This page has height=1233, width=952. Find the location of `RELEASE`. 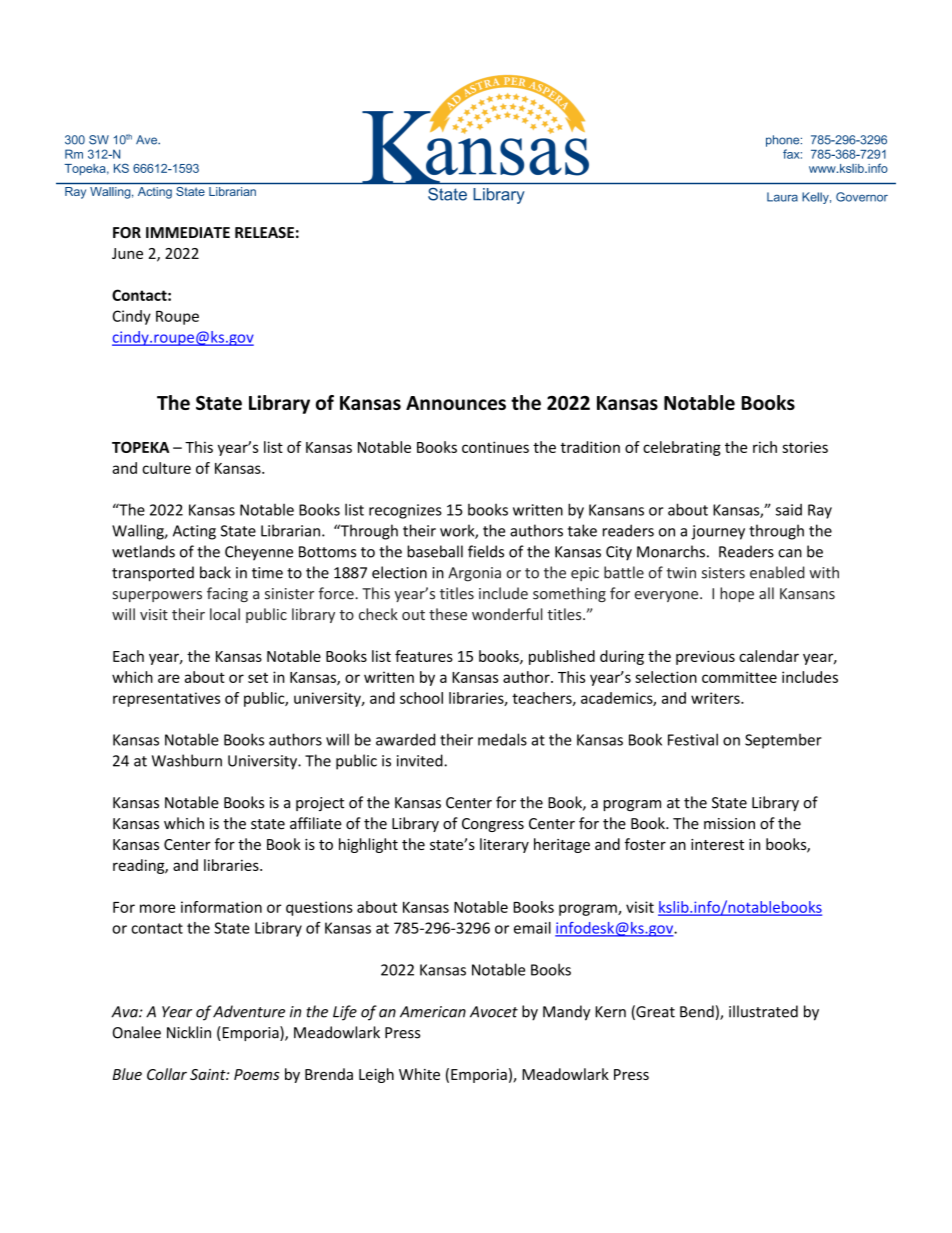

RELEASE is located at coordinates (264, 233).
